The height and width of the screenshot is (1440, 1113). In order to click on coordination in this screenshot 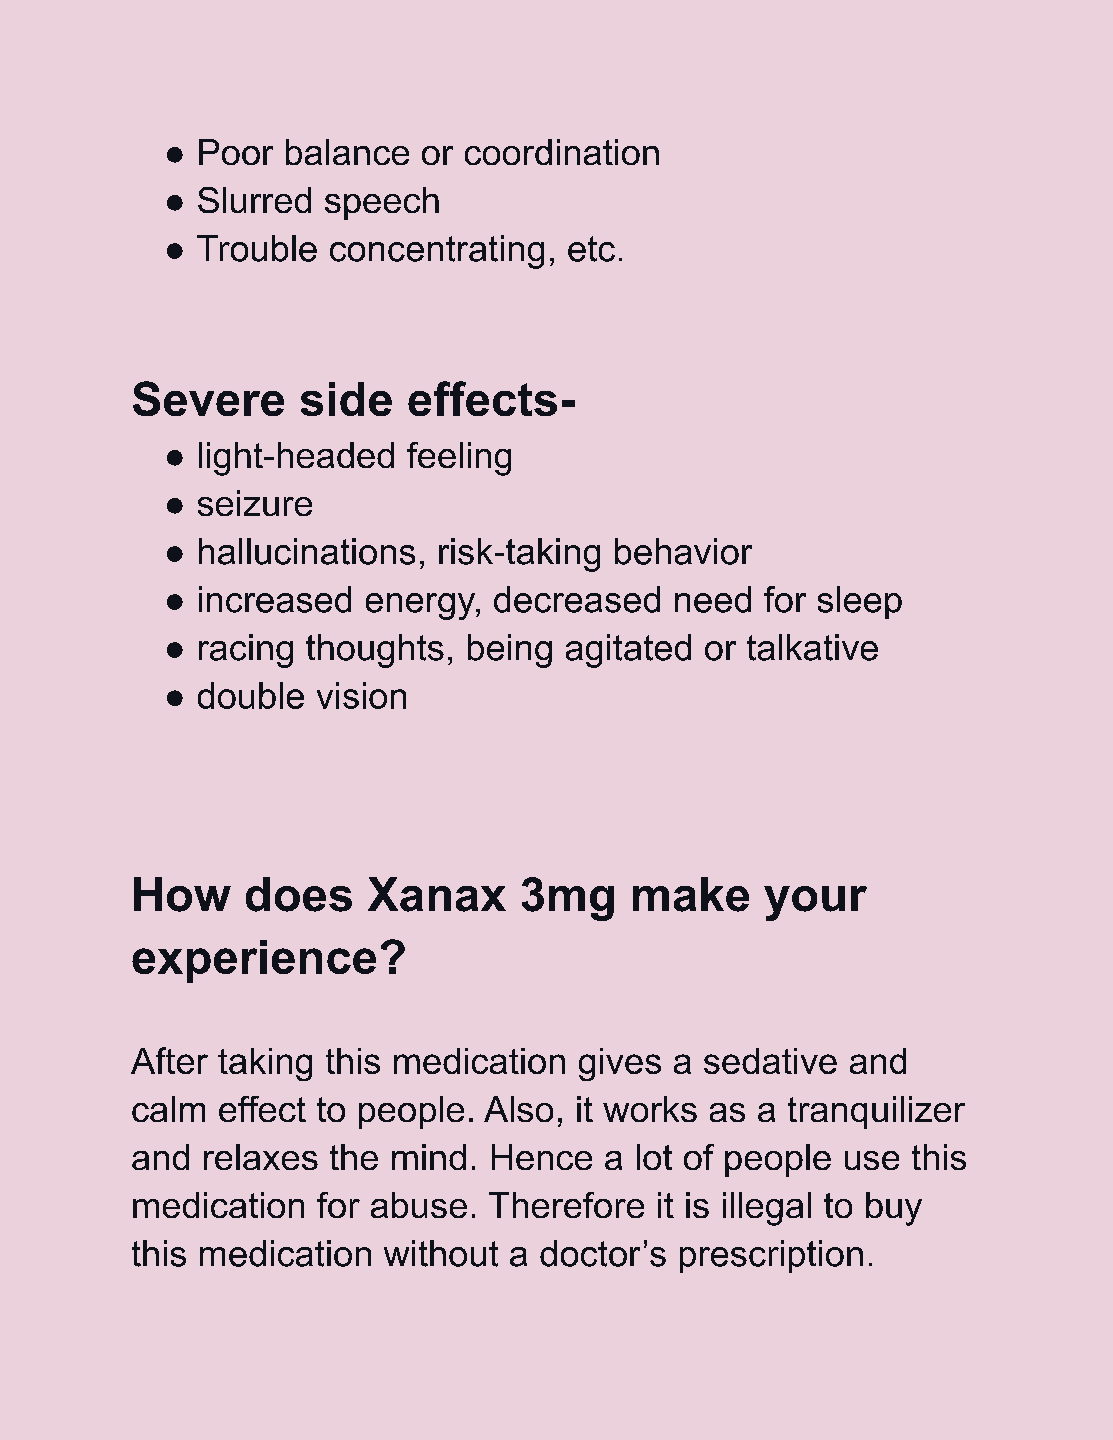, I will do `click(562, 152)`.
